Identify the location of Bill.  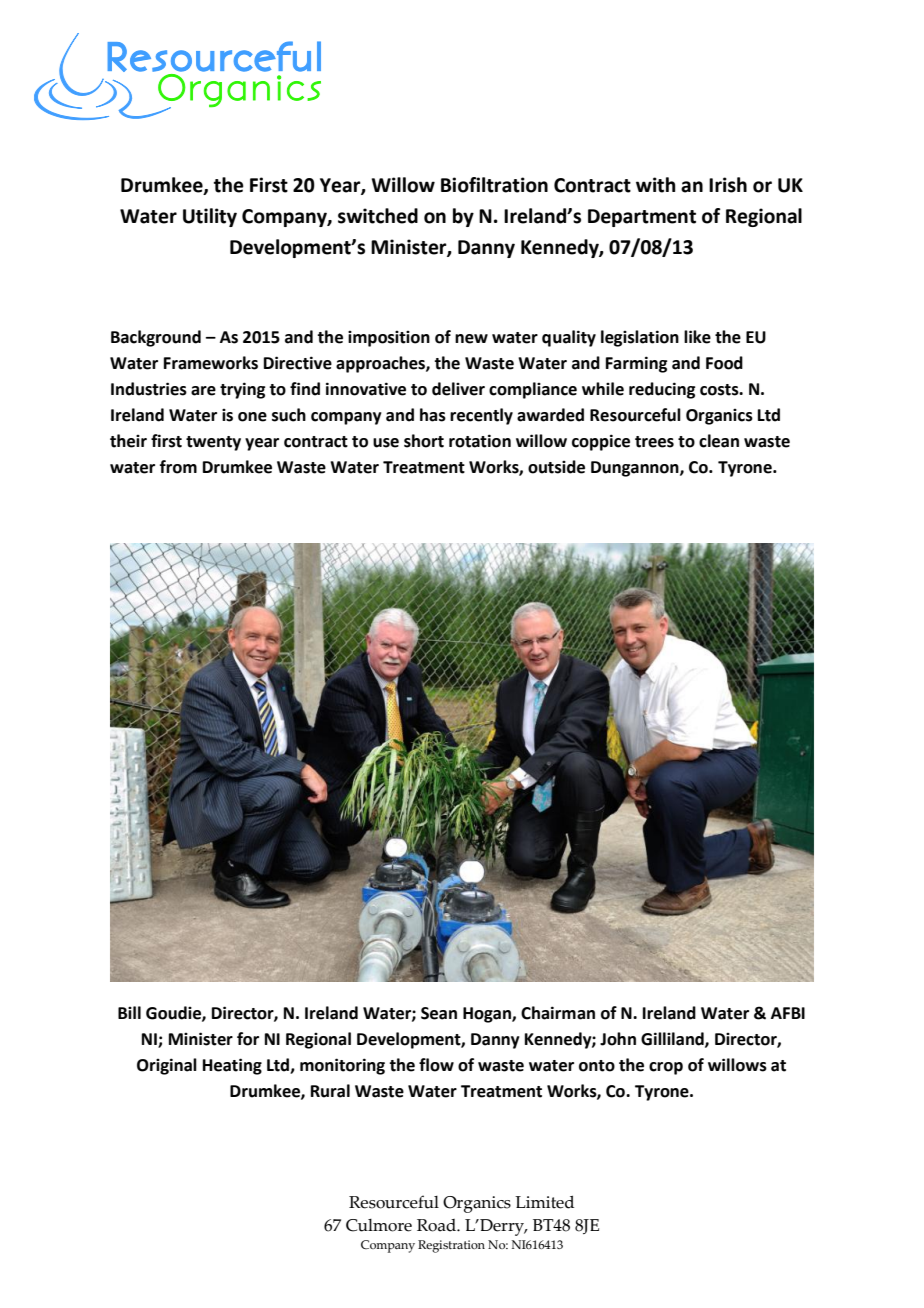
(129, 1012).
